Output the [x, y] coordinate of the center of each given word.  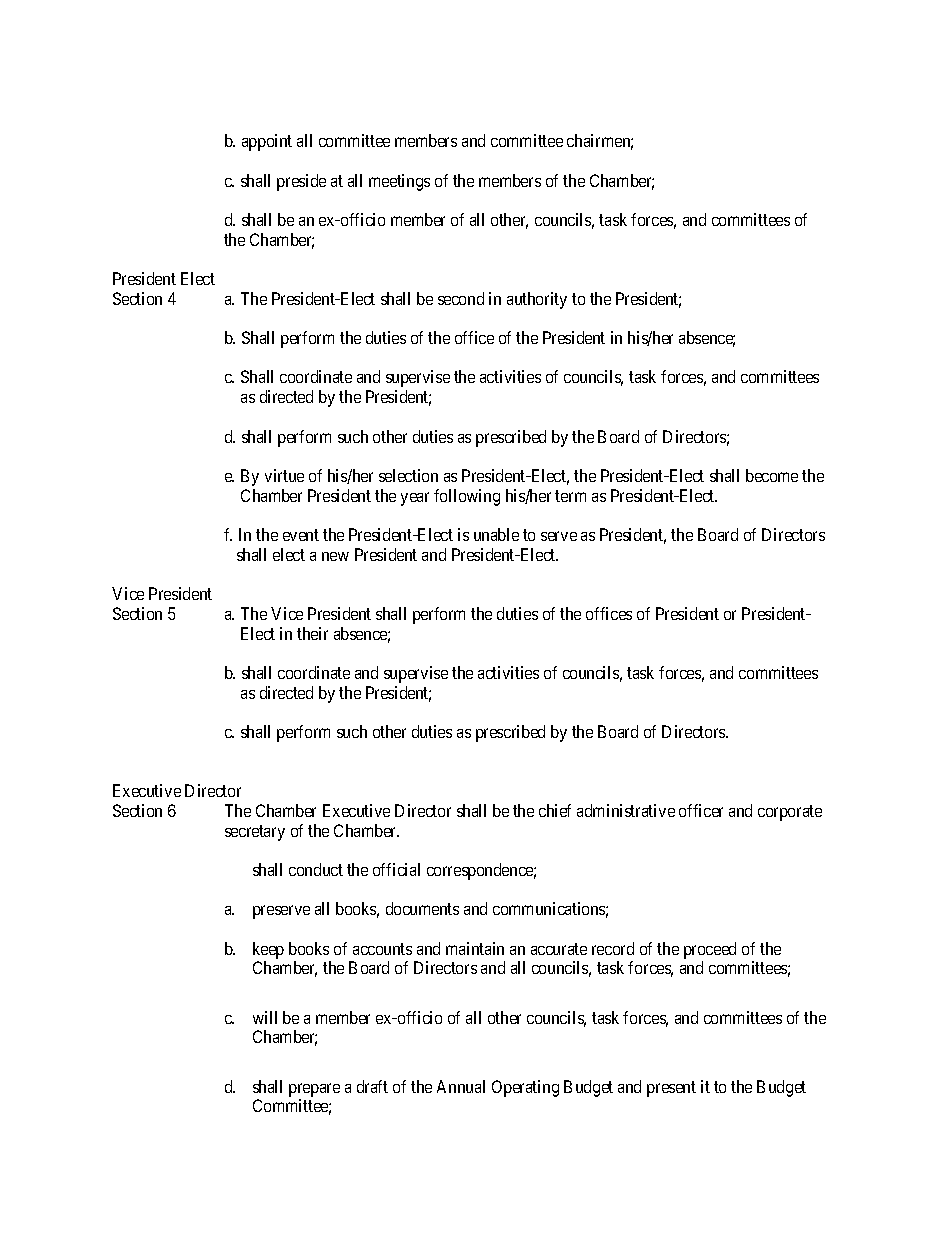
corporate [790, 813]
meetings [399, 182]
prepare [314, 1090]
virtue [284, 475]
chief [555, 810]
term [570, 496]
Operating [525, 1088]
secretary [255, 833]
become [772, 475]
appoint [267, 142]
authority [537, 300]
